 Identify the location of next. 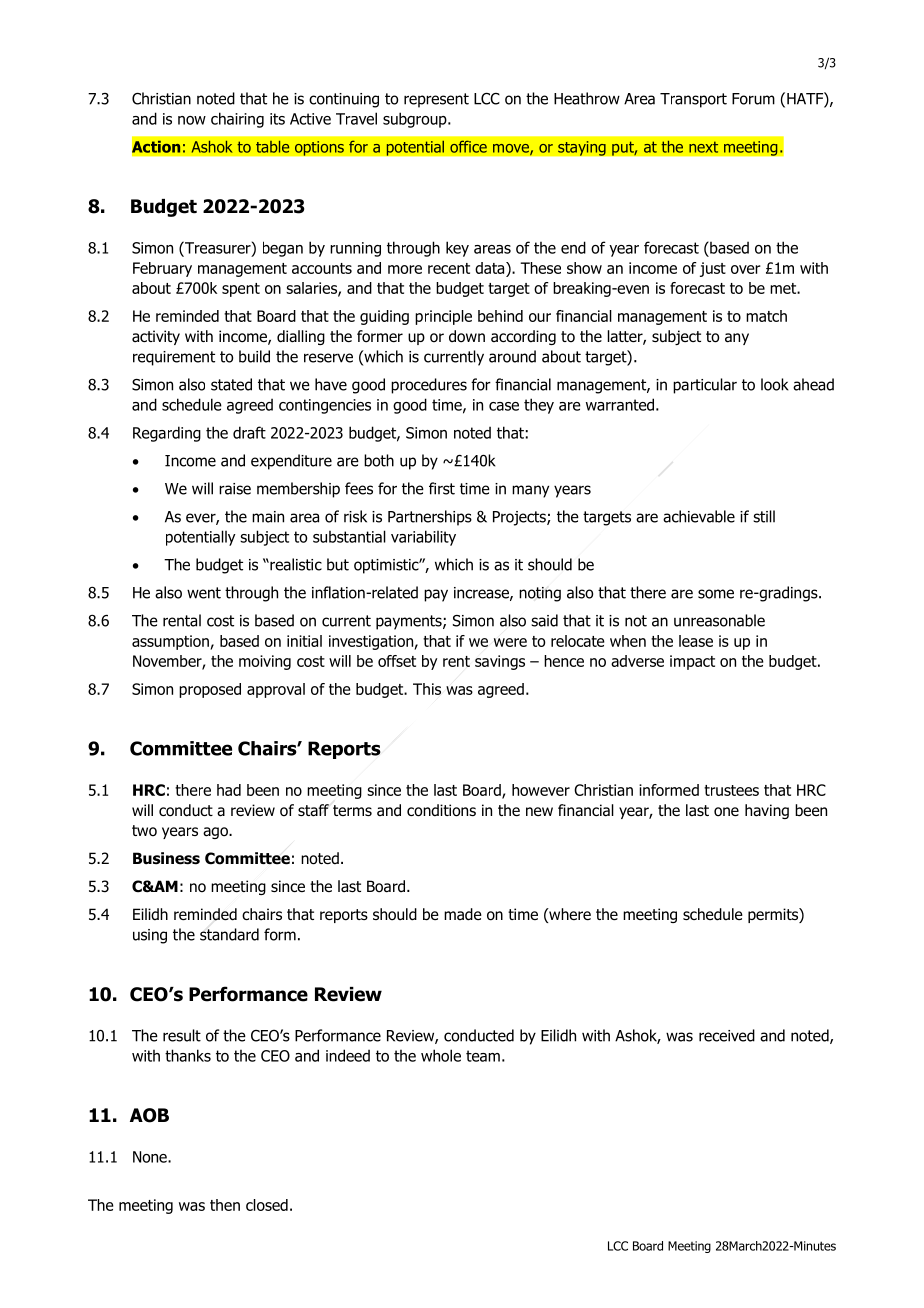
(703, 147).
